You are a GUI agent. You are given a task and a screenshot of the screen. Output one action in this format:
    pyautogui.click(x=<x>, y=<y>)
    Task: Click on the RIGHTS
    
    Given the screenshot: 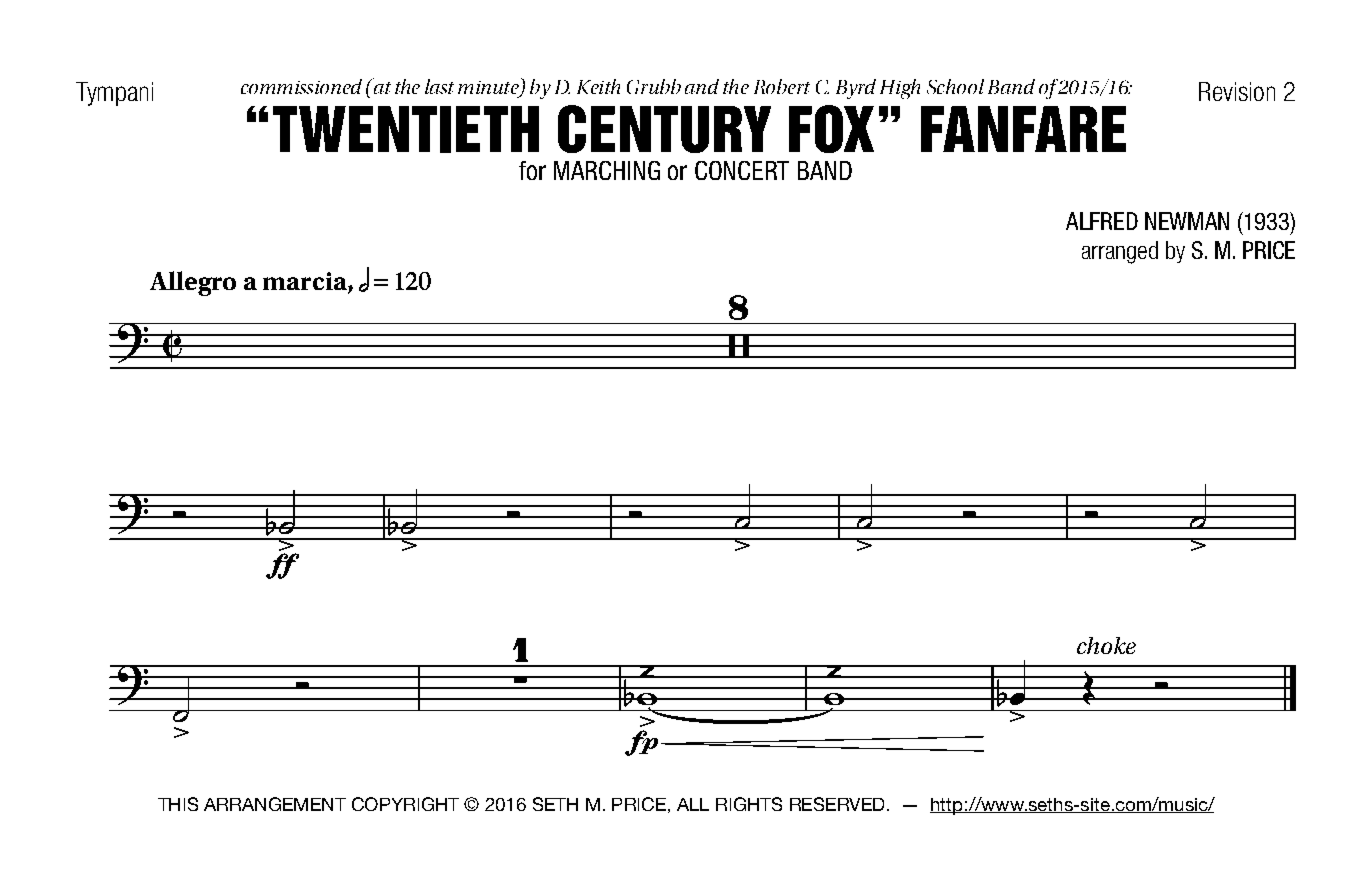 What is the action you would take?
    pyautogui.click(x=749, y=804)
